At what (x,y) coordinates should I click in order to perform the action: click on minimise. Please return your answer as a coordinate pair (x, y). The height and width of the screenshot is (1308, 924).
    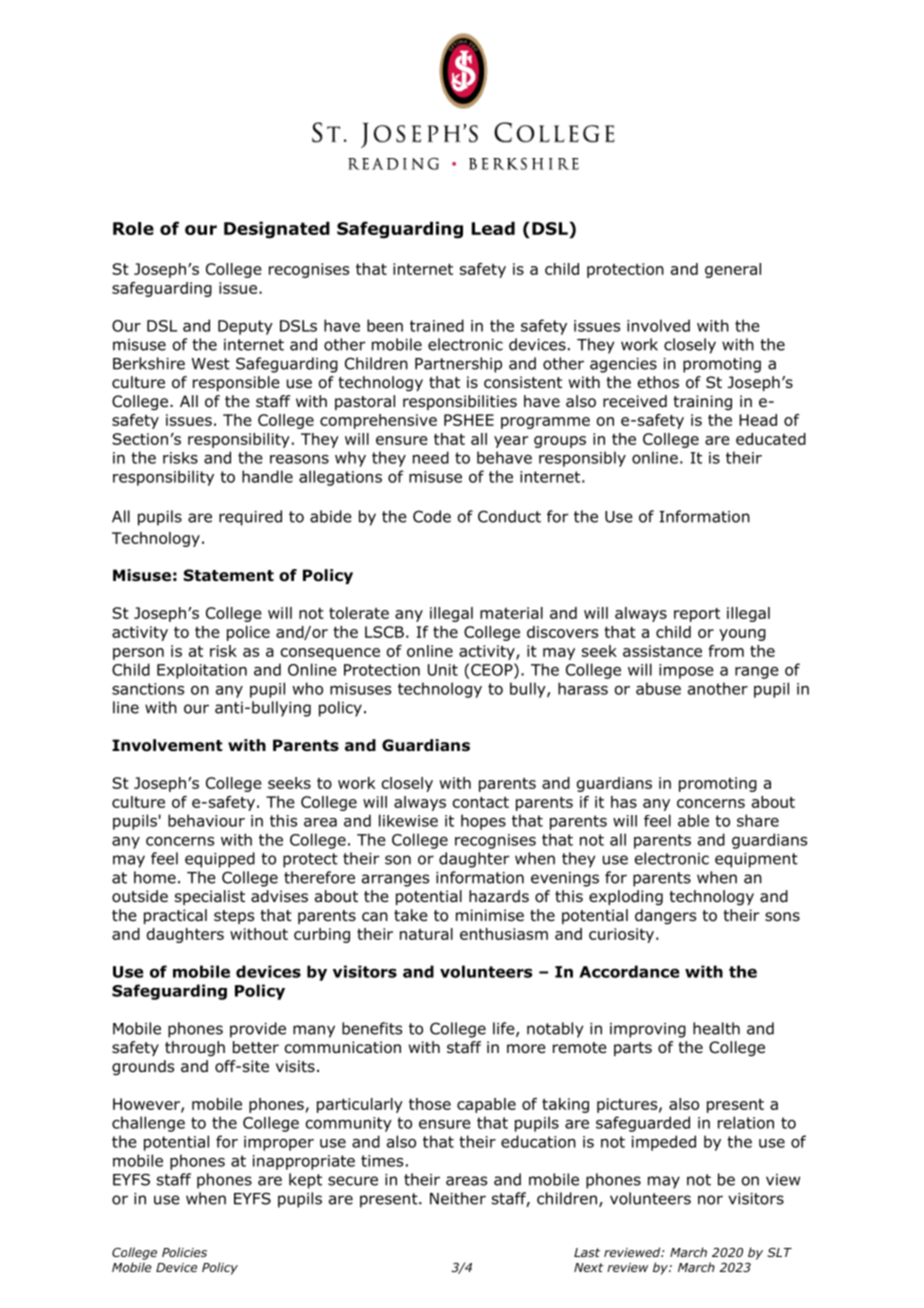
    Looking at the image, I should click on (490, 915).
